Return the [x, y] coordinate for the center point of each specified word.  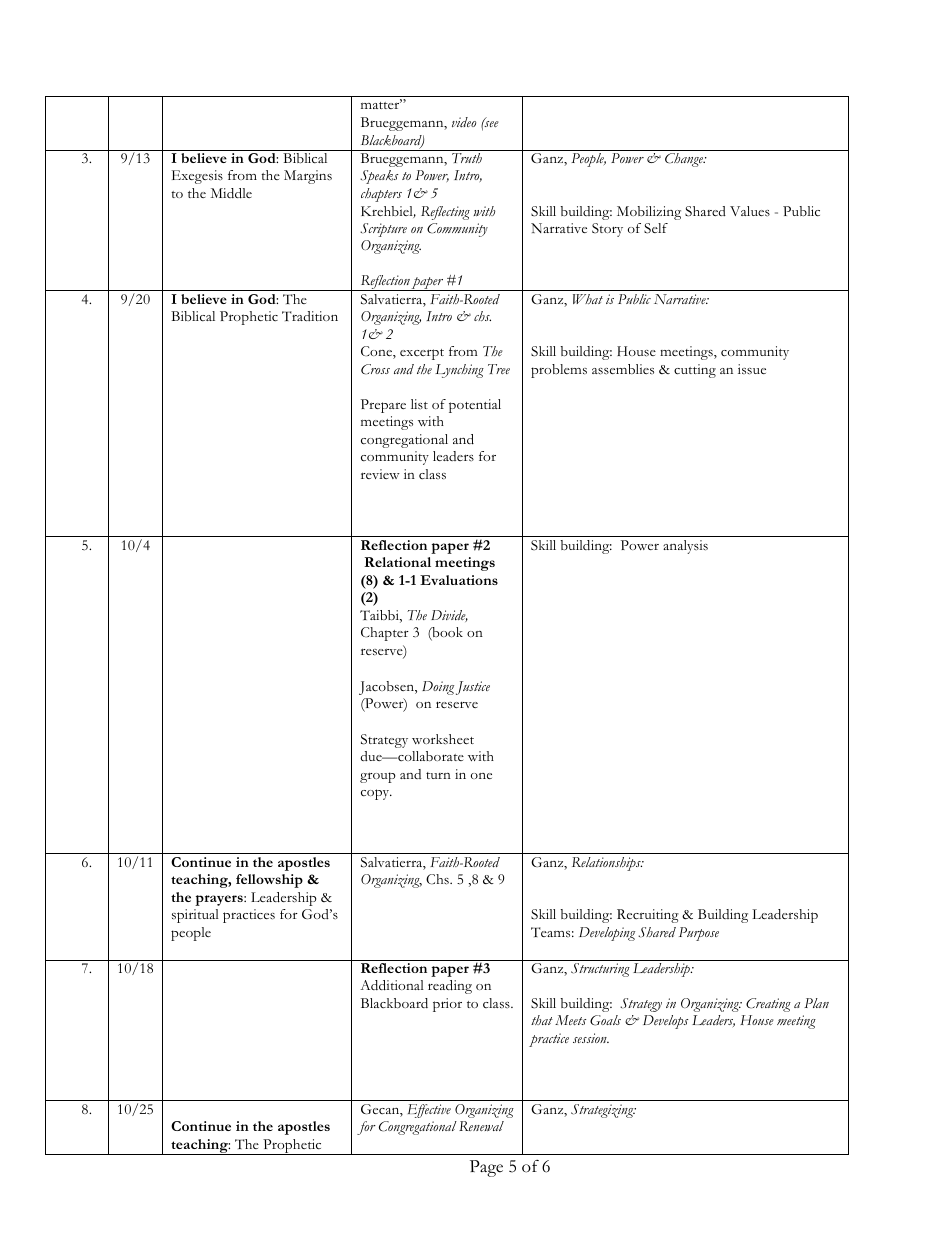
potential [475, 406]
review [380, 474]
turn [438, 775]
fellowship [269, 881]
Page [486, 1168]
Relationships [607, 864]
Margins [308, 177]
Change [685, 160]
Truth [467, 158]
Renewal [481, 1126]
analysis [685, 547]
